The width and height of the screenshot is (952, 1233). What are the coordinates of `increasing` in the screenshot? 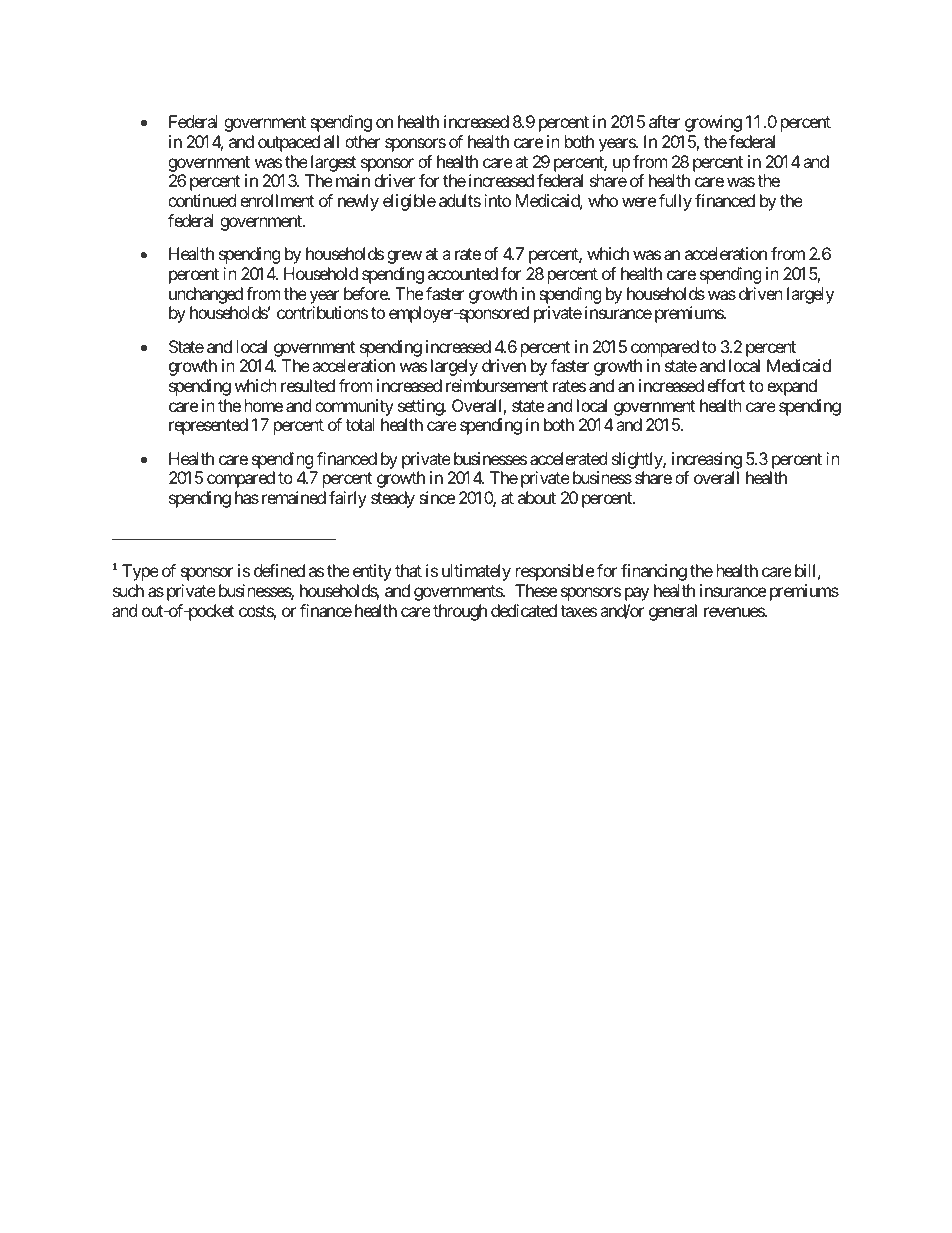 It's located at (707, 460).
